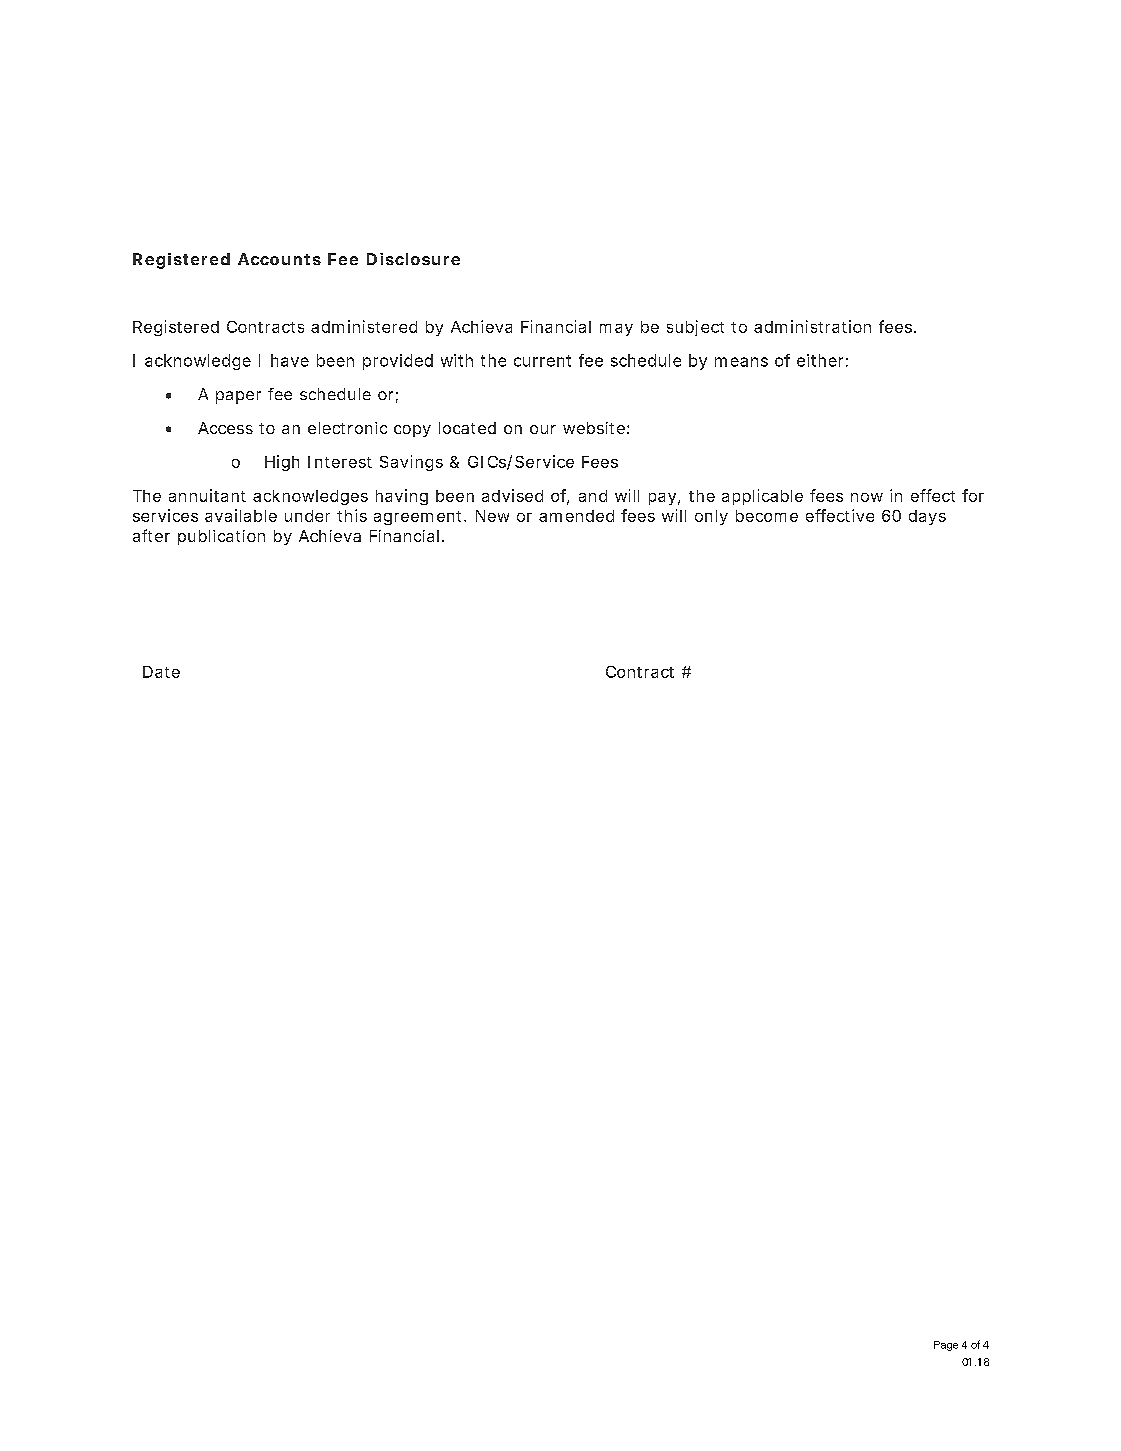  I want to click on available, so click(241, 515).
